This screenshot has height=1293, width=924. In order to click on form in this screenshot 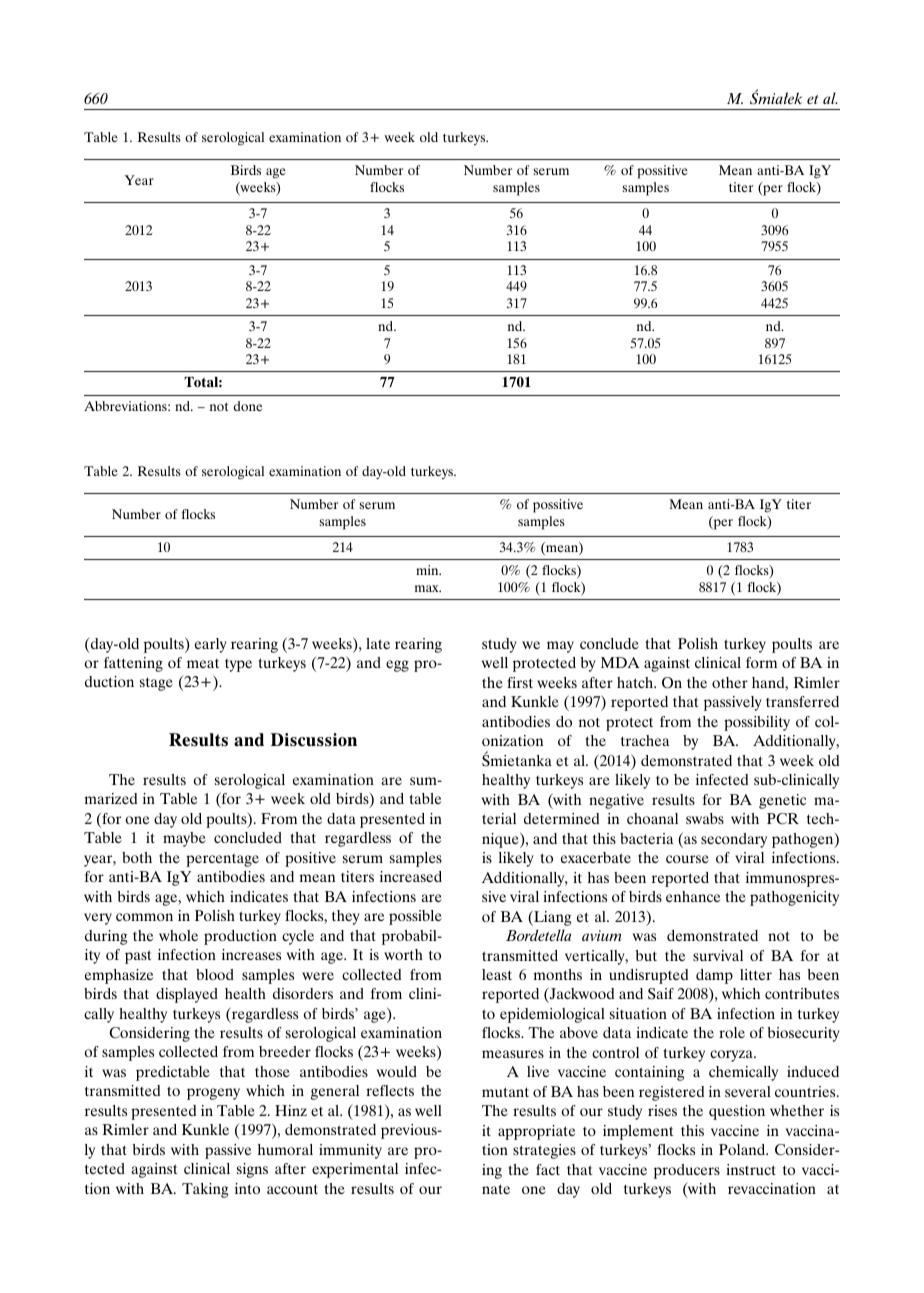, I will do `click(761, 662)`.
